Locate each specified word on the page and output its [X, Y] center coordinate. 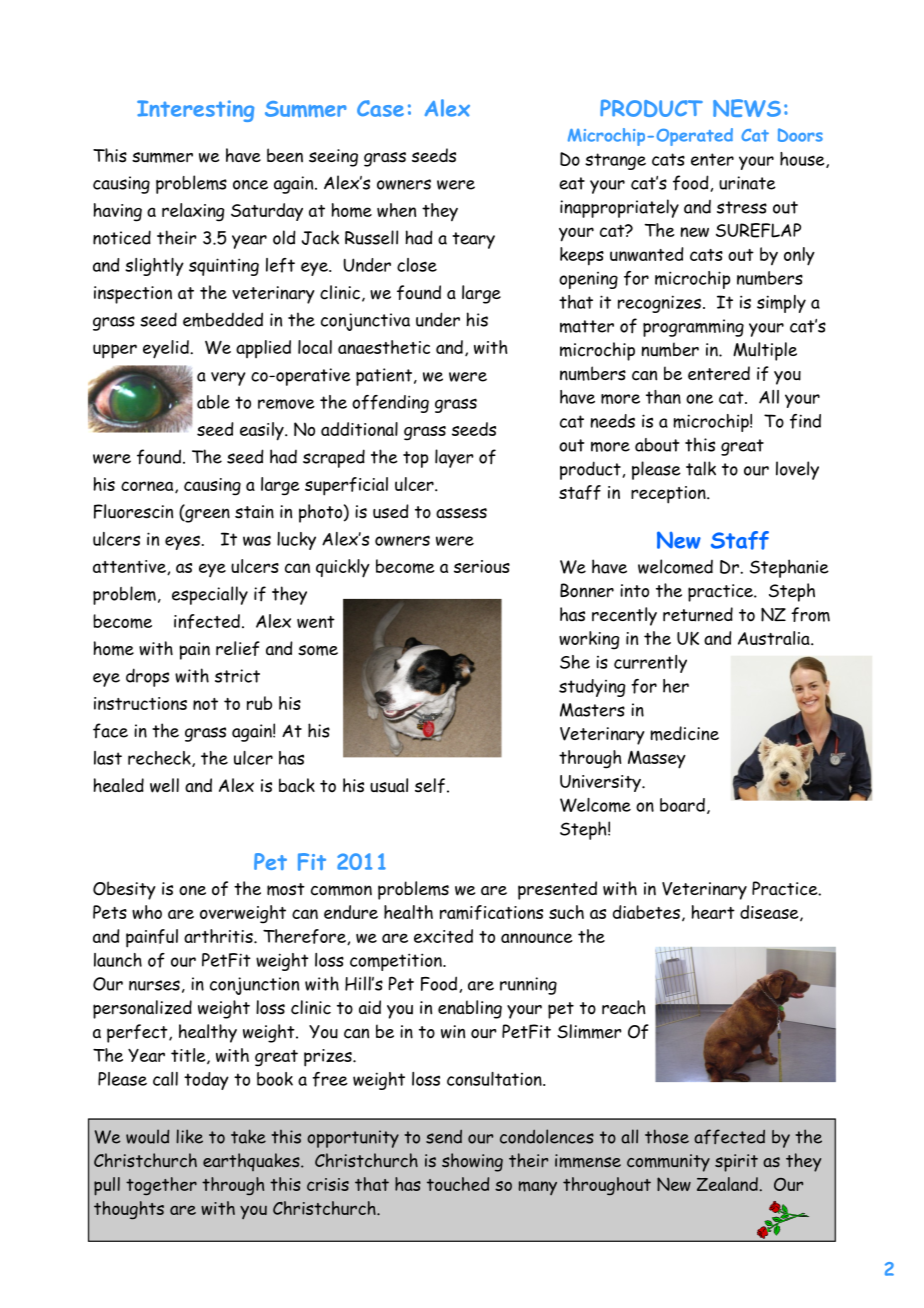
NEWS [747, 108]
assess [461, 513]
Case [380, 108]
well [164, 785]
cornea [148, 487]
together [161, 1186]
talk [701, 468]
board [682, 805]
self [430, 785]
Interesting [195, 111]
